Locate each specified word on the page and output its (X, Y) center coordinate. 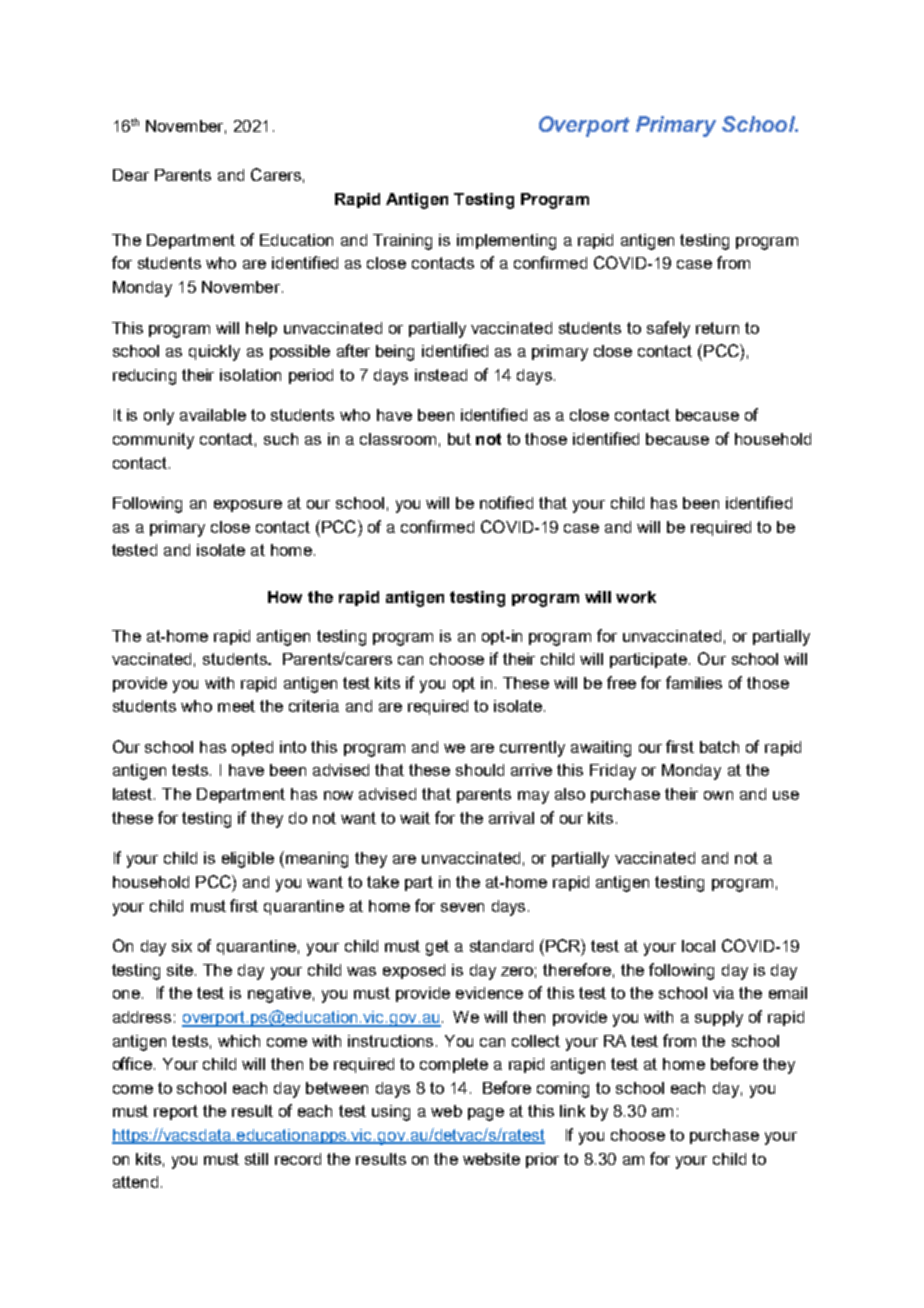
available (213, 415)
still (256, 1159)
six (182, 946)
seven (462, 907)
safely (668, 329)
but (459, 439)
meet (236, 706)
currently (532, 749)
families (694, 682)
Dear (131, 175)
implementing (506, 242)
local (698, 946)
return (717, 328)
